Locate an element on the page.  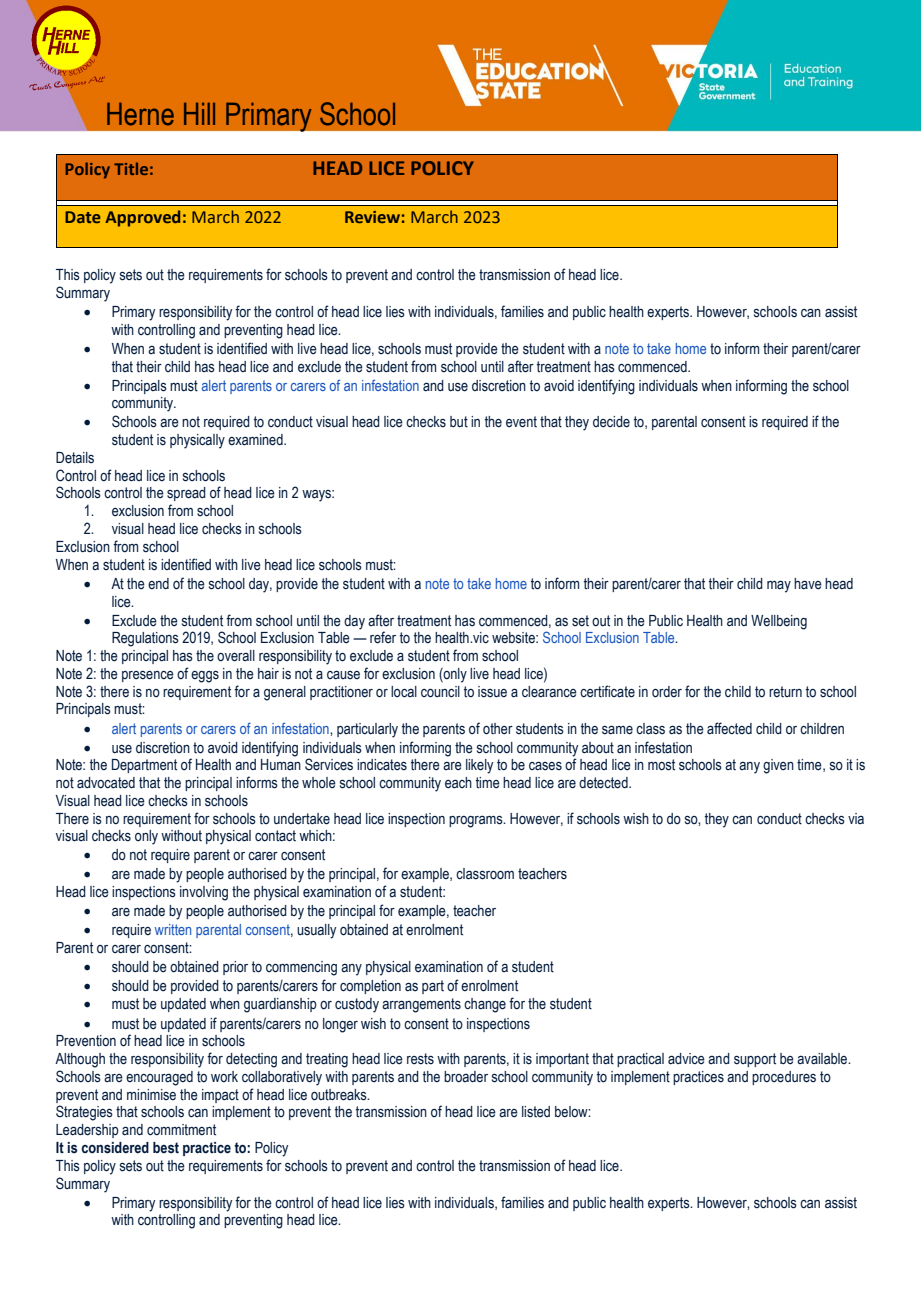
commitment is located at coordinates (181, 1130).
